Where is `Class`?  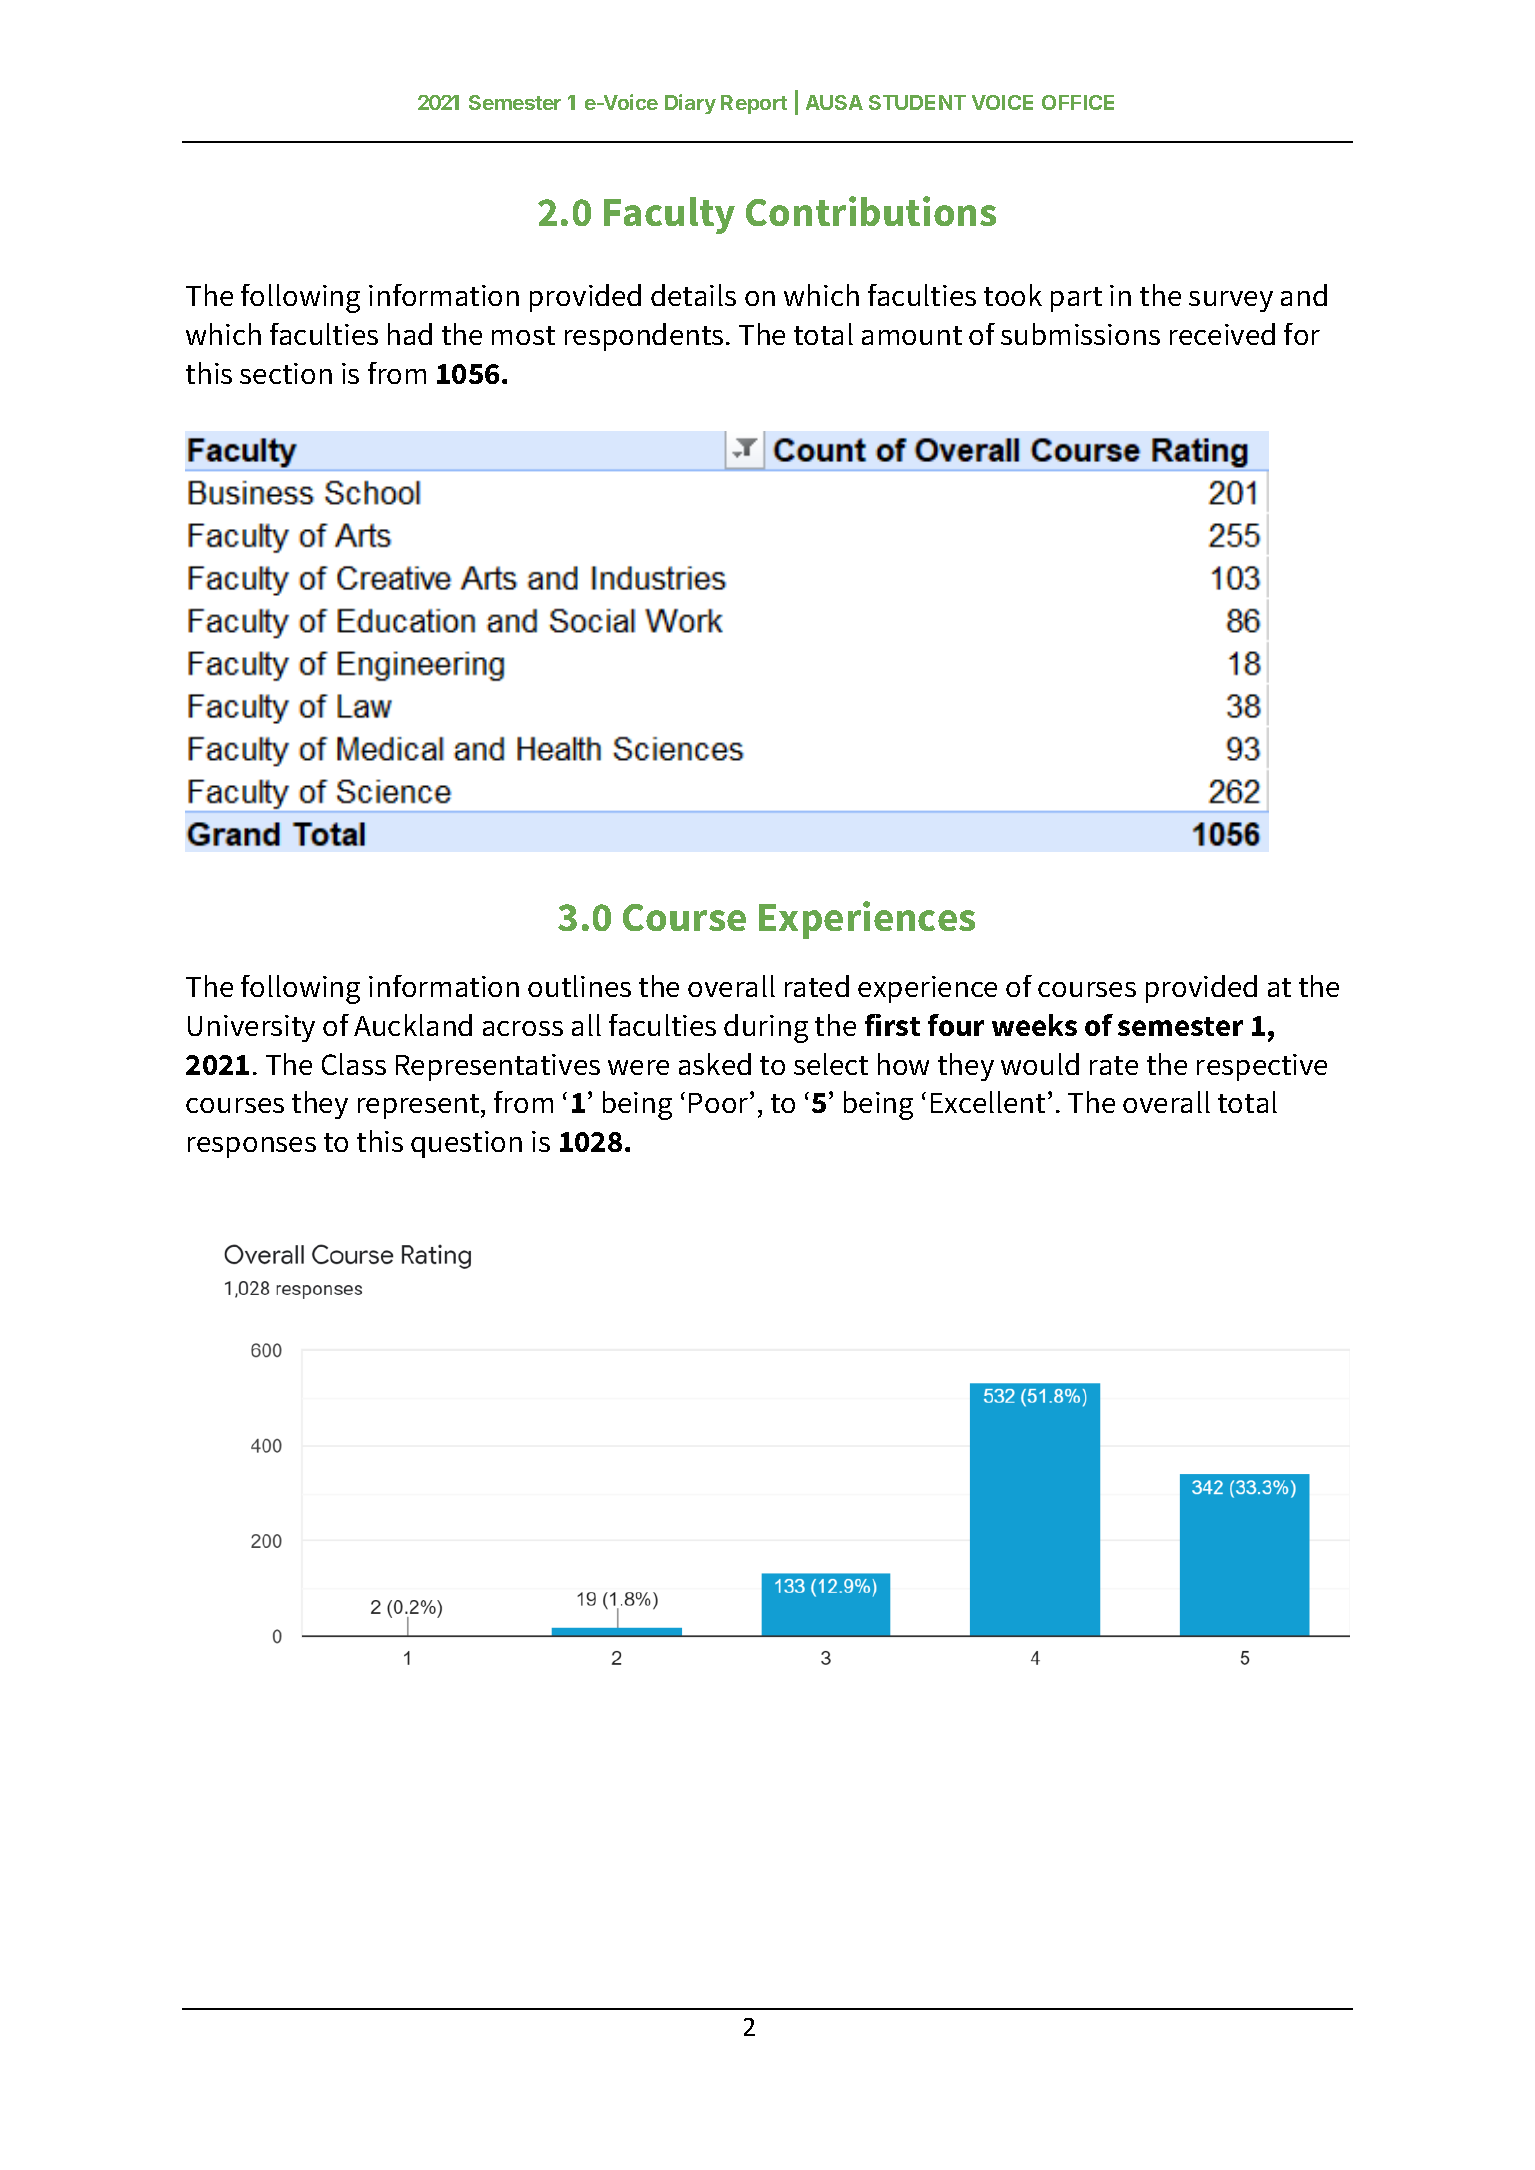 Class is located at coordinates (354, 1064).
